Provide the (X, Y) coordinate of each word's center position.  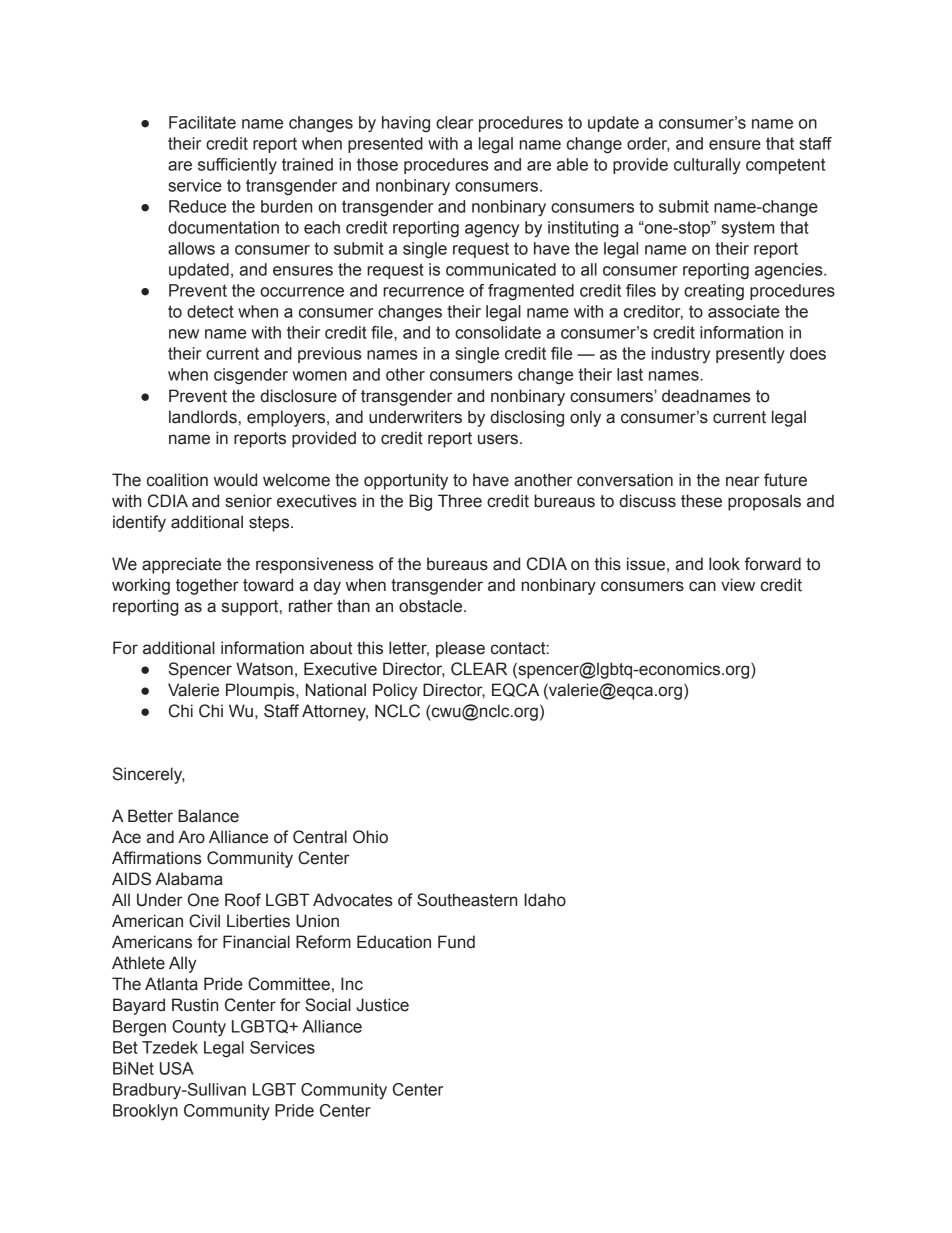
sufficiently (237, 166)
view (738, 585)
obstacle (432, 606)
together (207, 586)
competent (785, 166)
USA (177, 1068)
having (406, 124)
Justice (382, 1005)
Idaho (545, 900)
